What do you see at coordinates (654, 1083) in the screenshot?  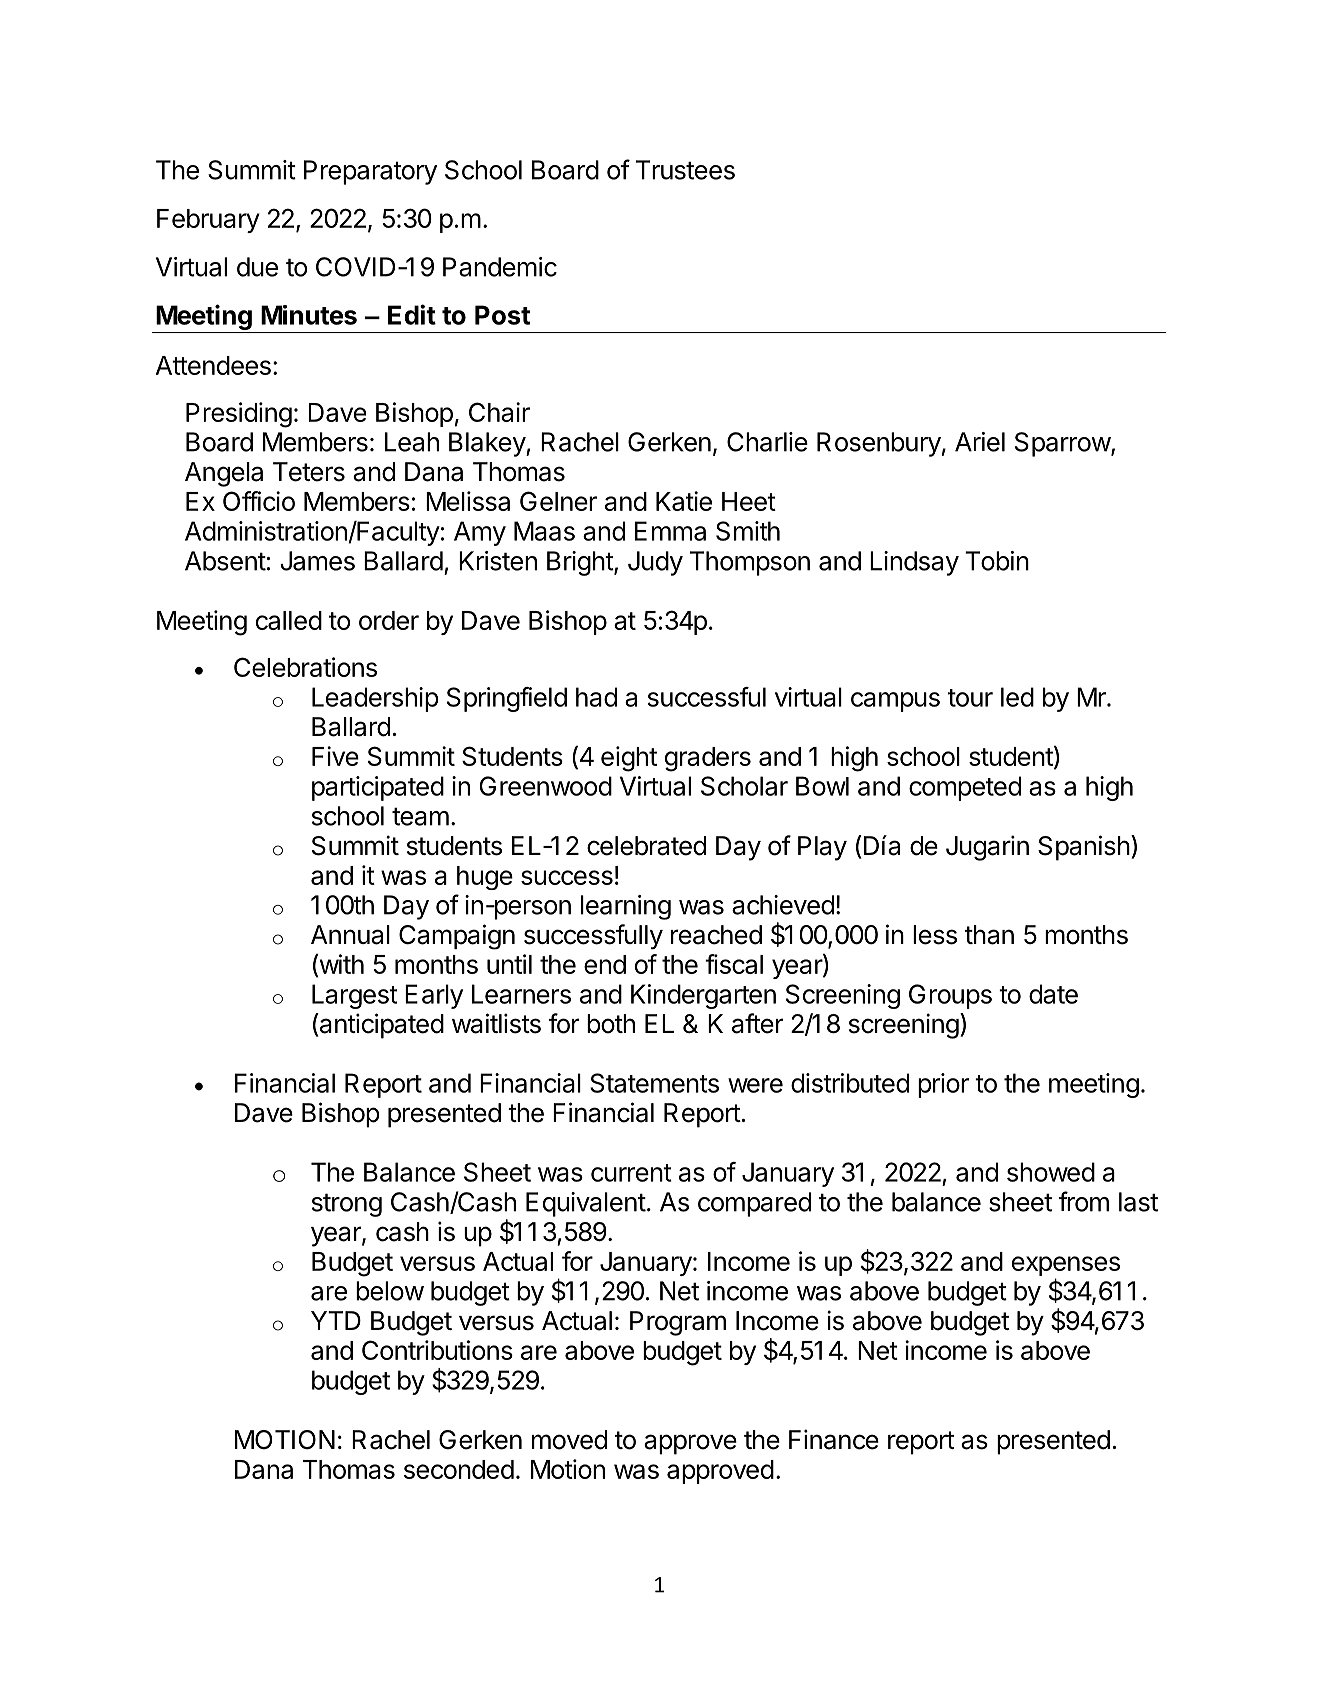 I see `Statements` at bounding box center [654, 1083].
